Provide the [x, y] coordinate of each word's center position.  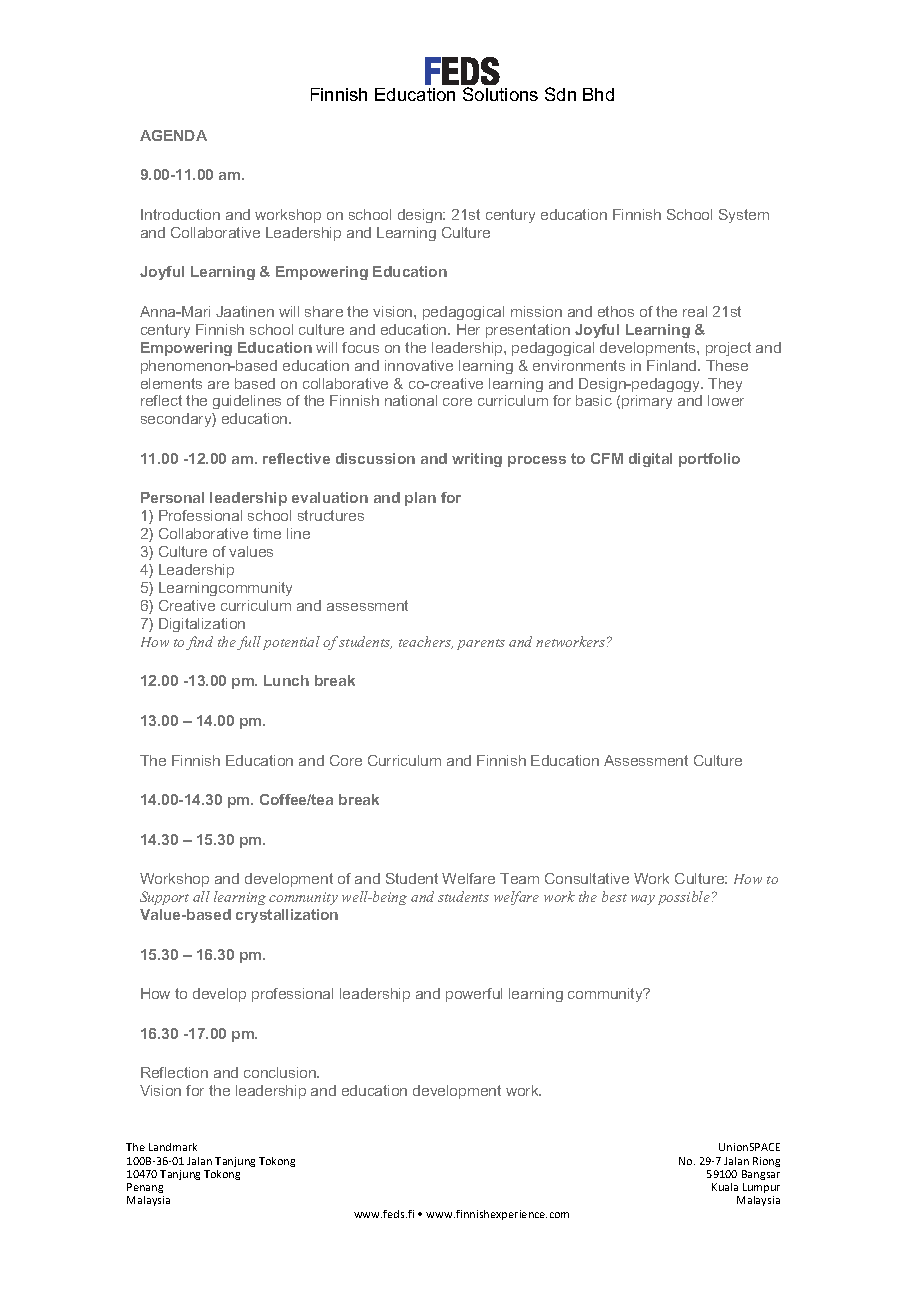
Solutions [500, 94]
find [199, 643]
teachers [426, 642]
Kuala [725, 1187]
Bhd [598, 94]
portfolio [709, 460]
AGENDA [173, 135]
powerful [474, 995]
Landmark [173, 1147]
